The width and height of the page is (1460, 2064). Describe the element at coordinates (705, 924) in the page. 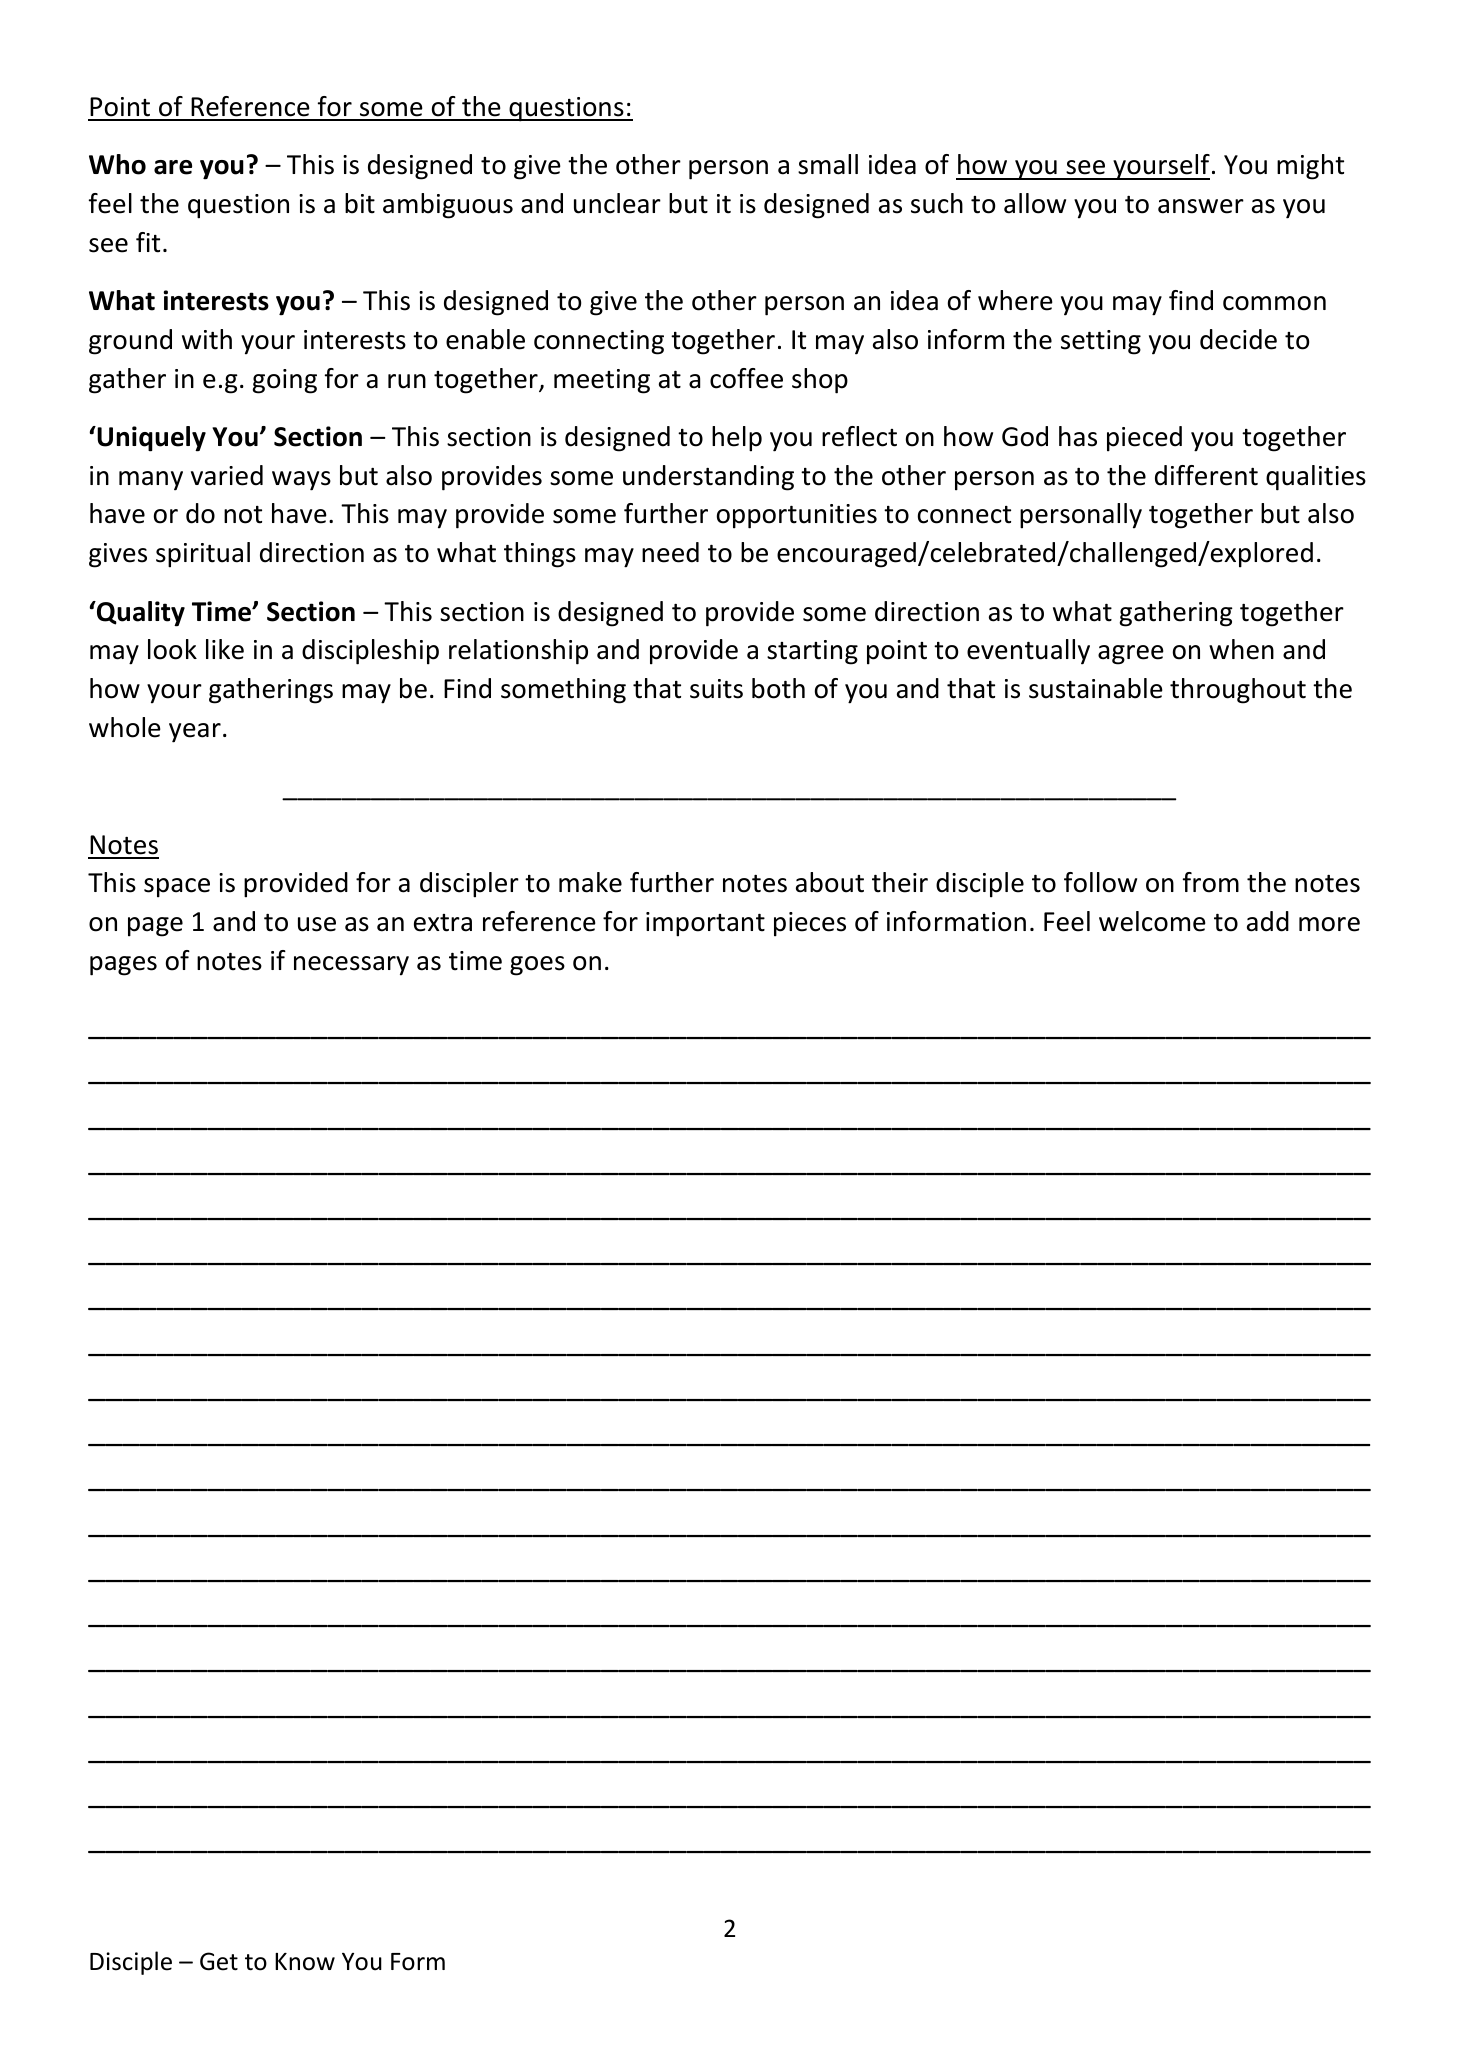

I see `important` at that location.
